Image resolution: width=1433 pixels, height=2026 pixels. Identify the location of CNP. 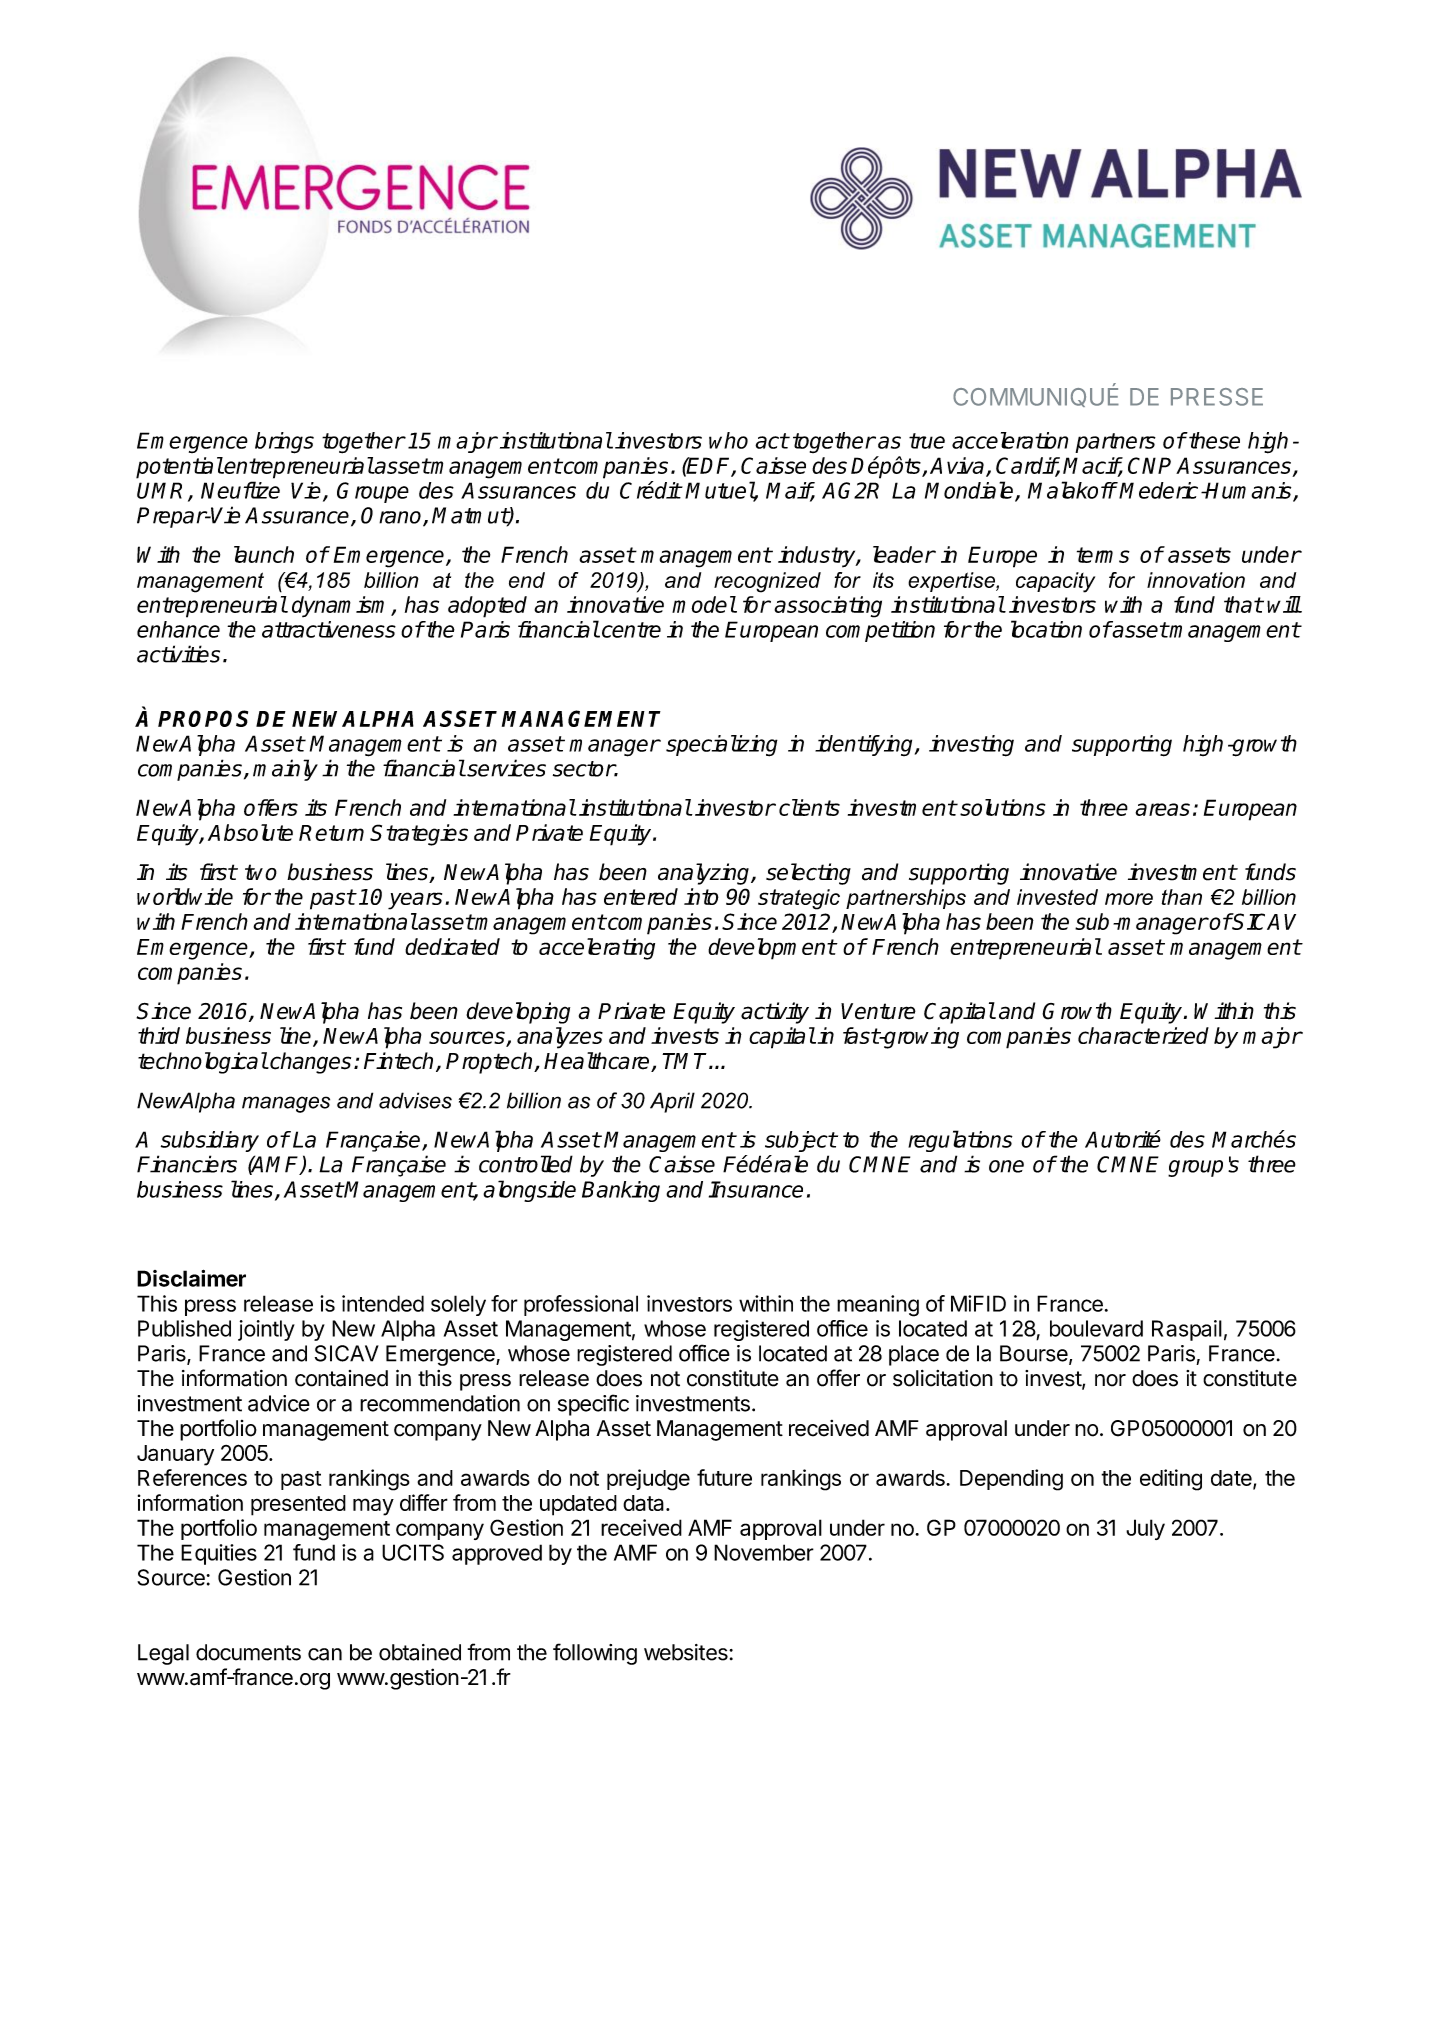
(1149, 465).
